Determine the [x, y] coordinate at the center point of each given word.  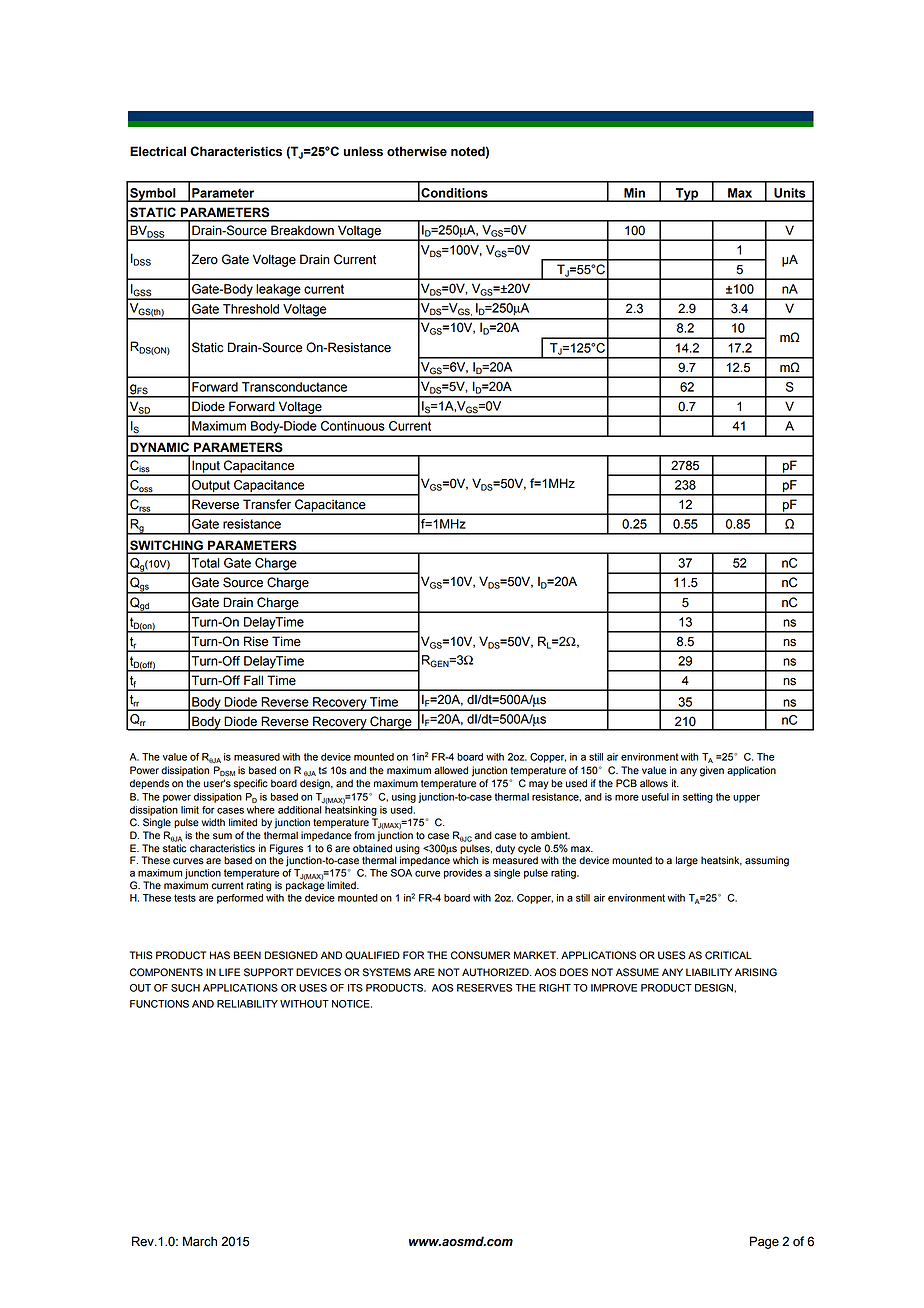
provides [463, 874]
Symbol [153, 195]
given [712, 771]
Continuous [353, 426]
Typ [687, 195]
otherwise [417, 151]
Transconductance [294, 387]
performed [240, 899]
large [687, 861]
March [200, 1241]
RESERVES [485, 988]
